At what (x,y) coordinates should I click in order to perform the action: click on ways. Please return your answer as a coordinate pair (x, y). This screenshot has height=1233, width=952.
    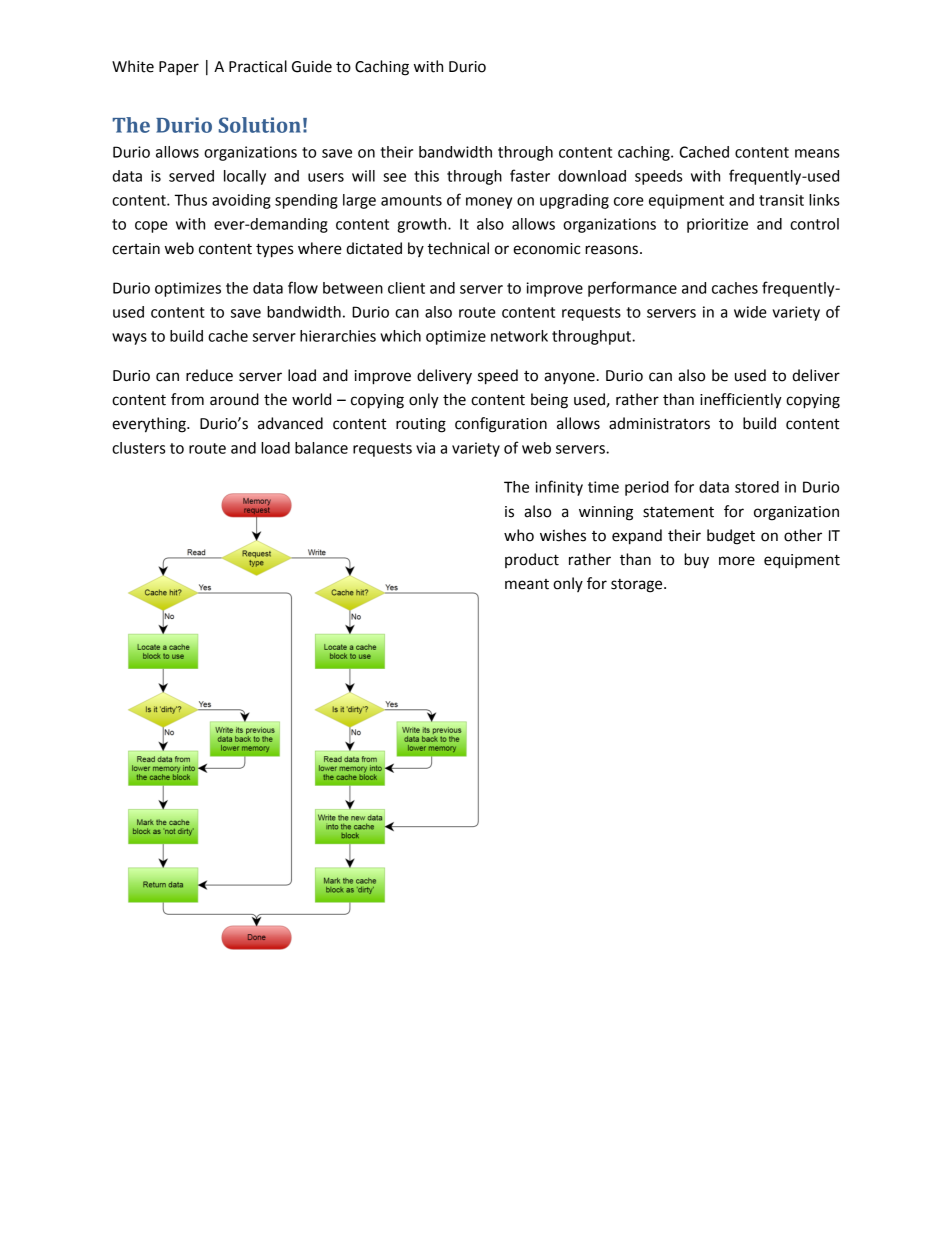
    Looking at the image, I should click on (129, 339).
